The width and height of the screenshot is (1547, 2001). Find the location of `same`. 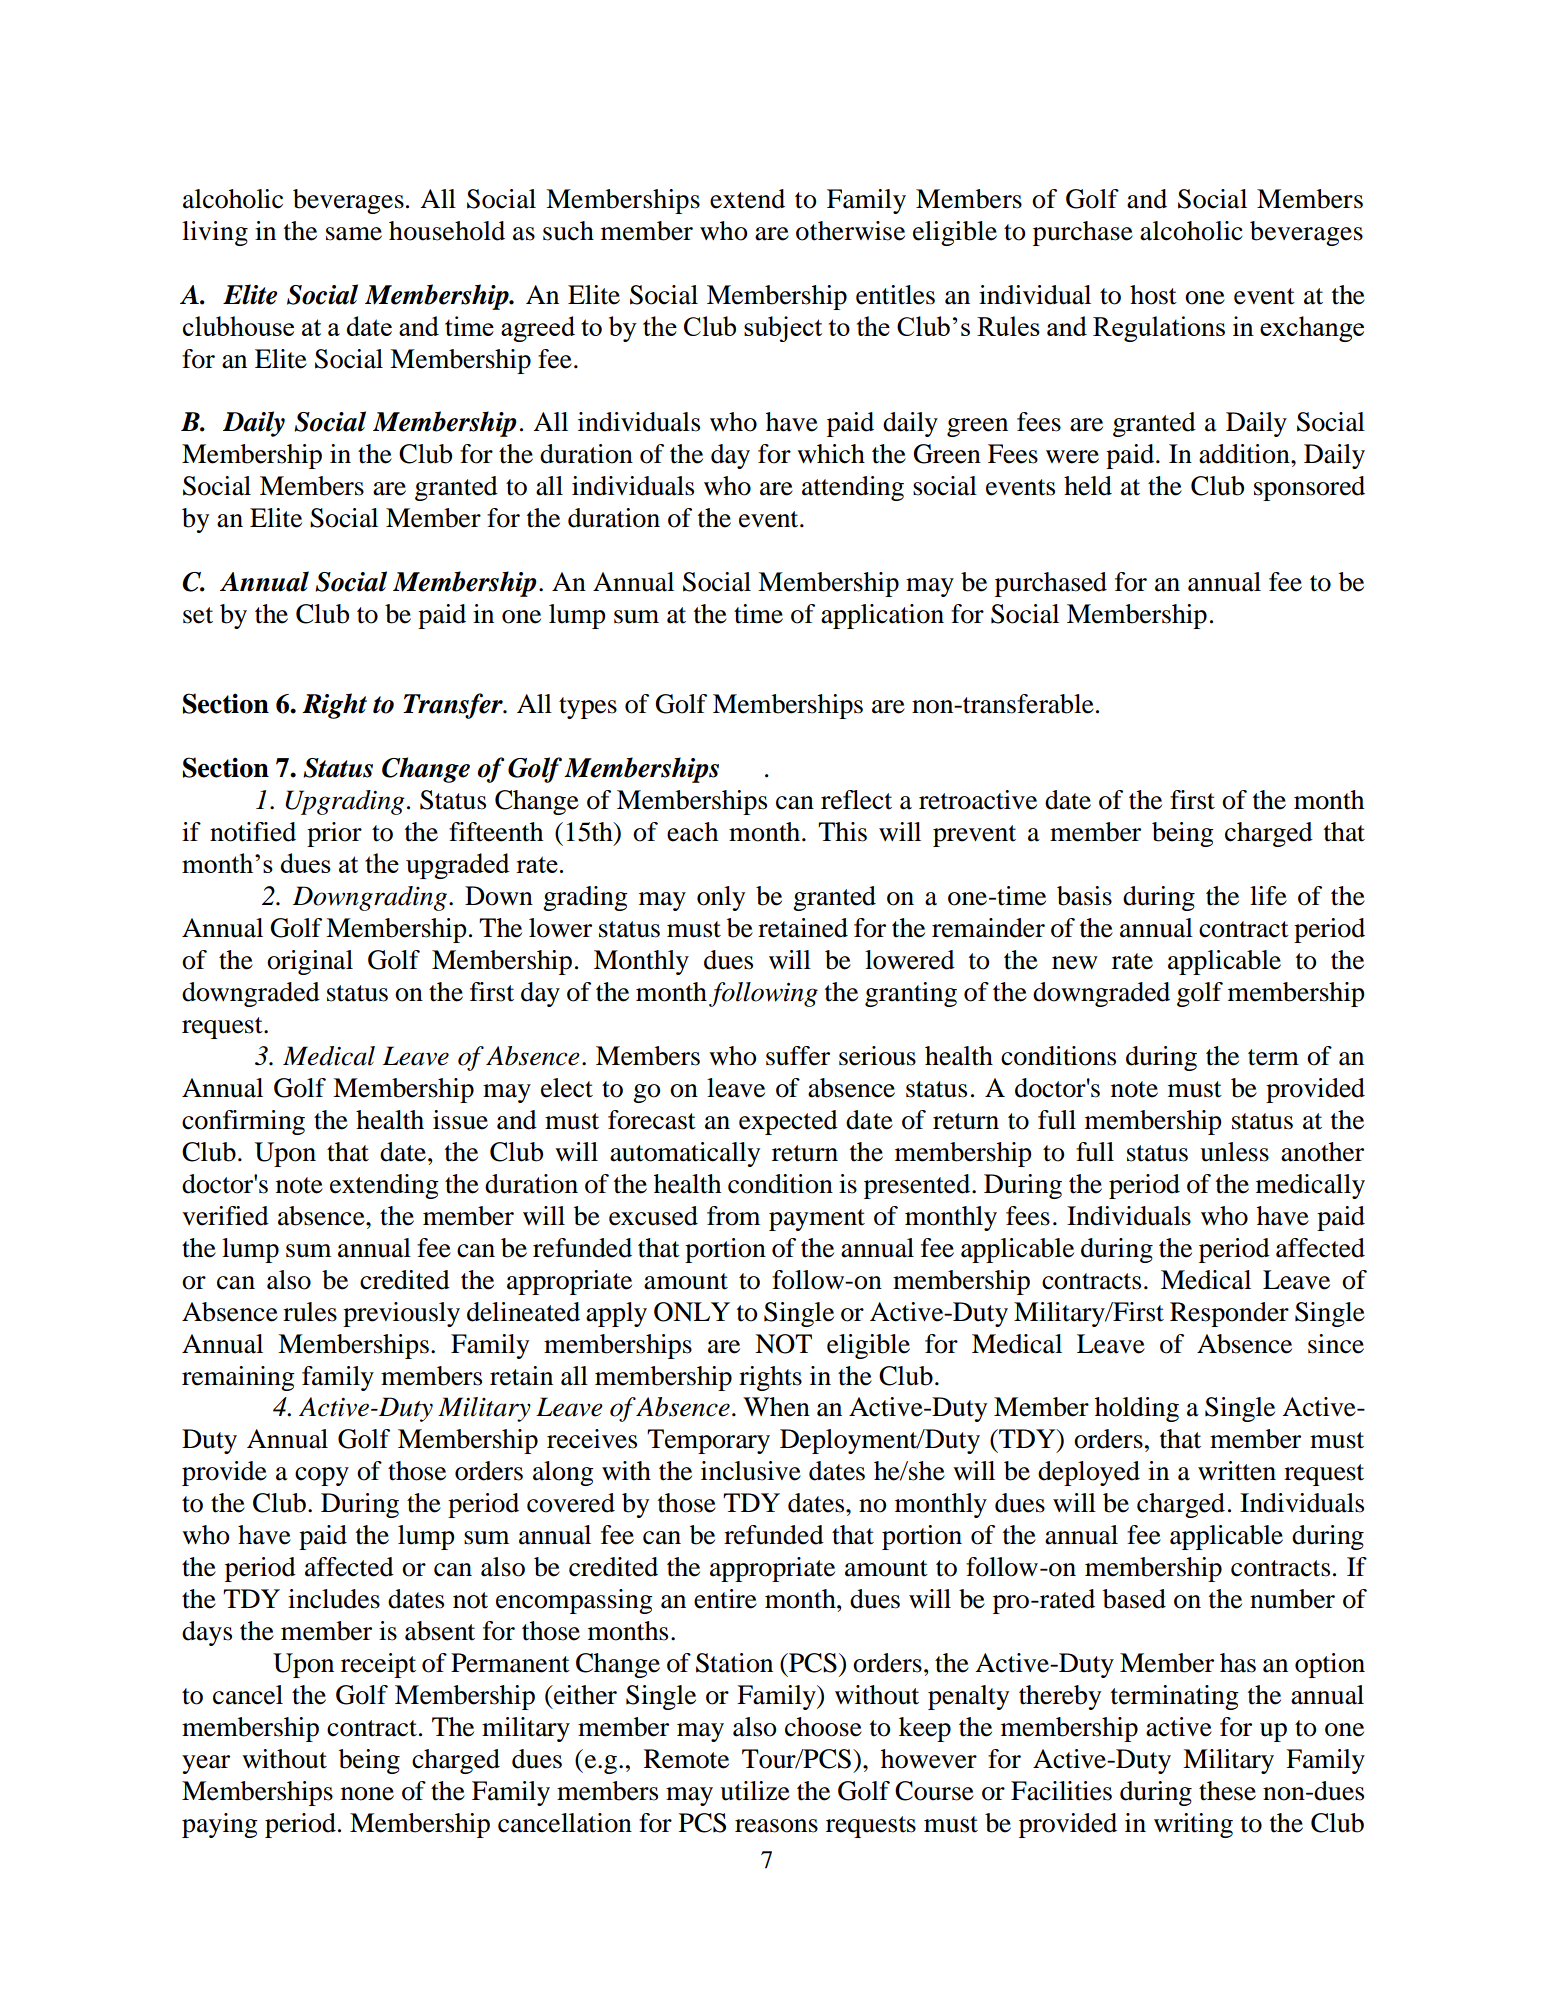

same is located at coordinates (354, 234).
